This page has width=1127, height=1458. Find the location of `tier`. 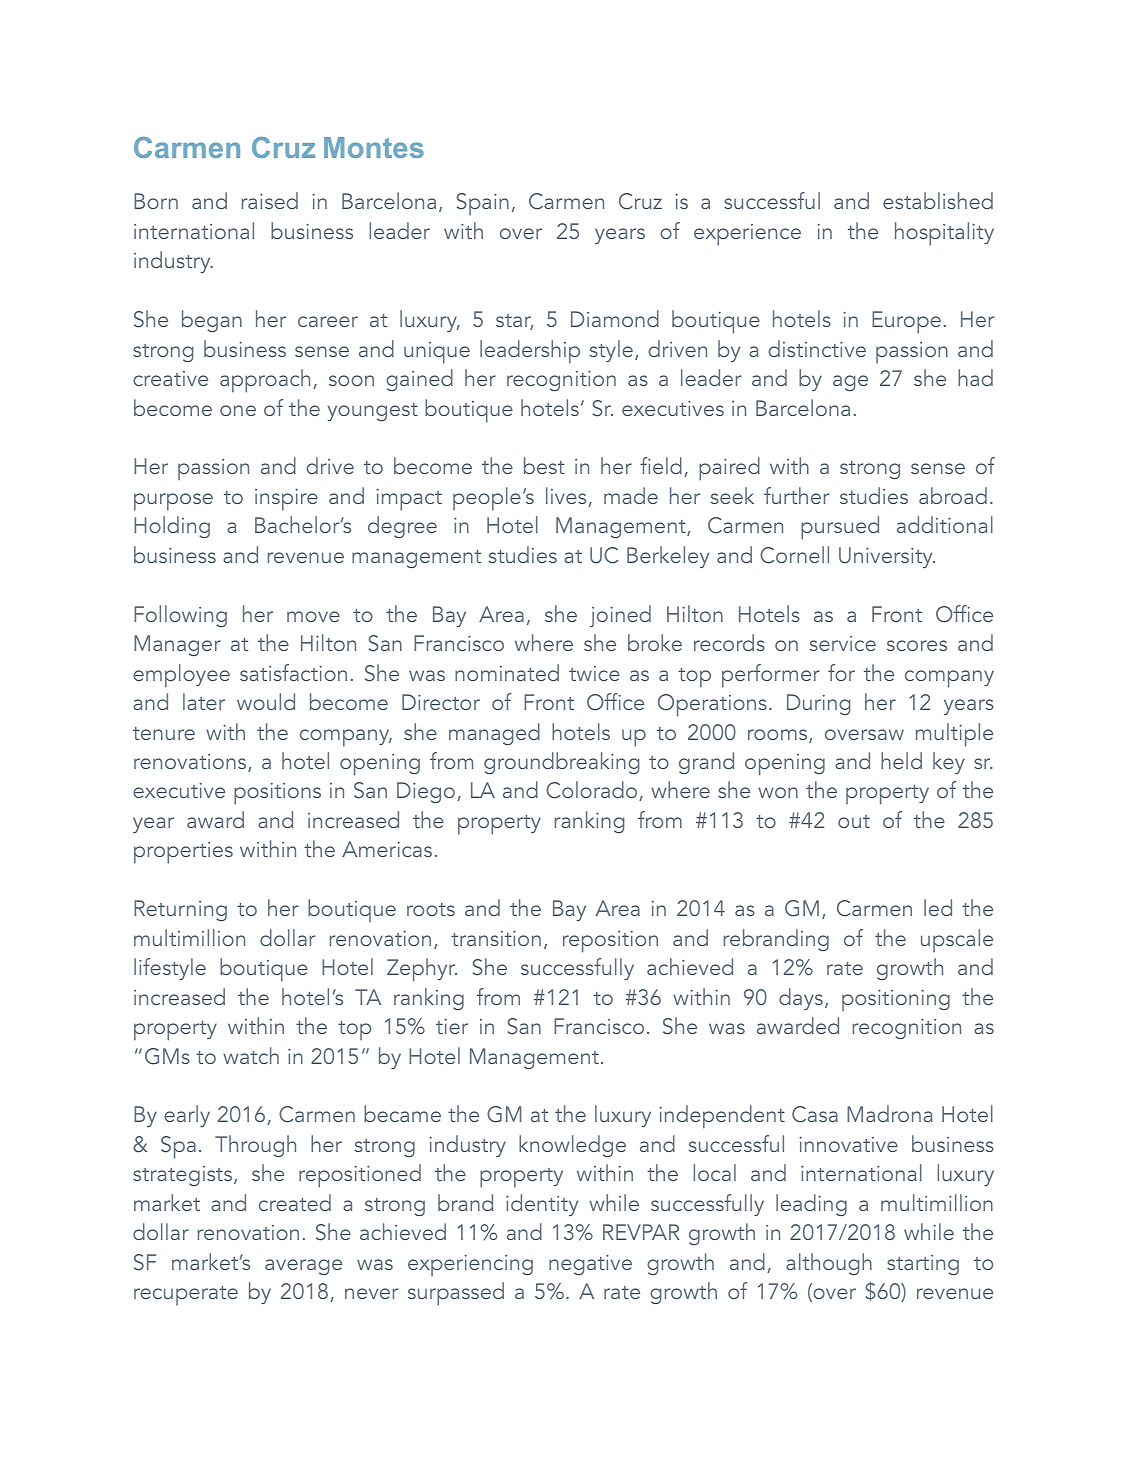

tier is located at coordinates (452, 1026).
